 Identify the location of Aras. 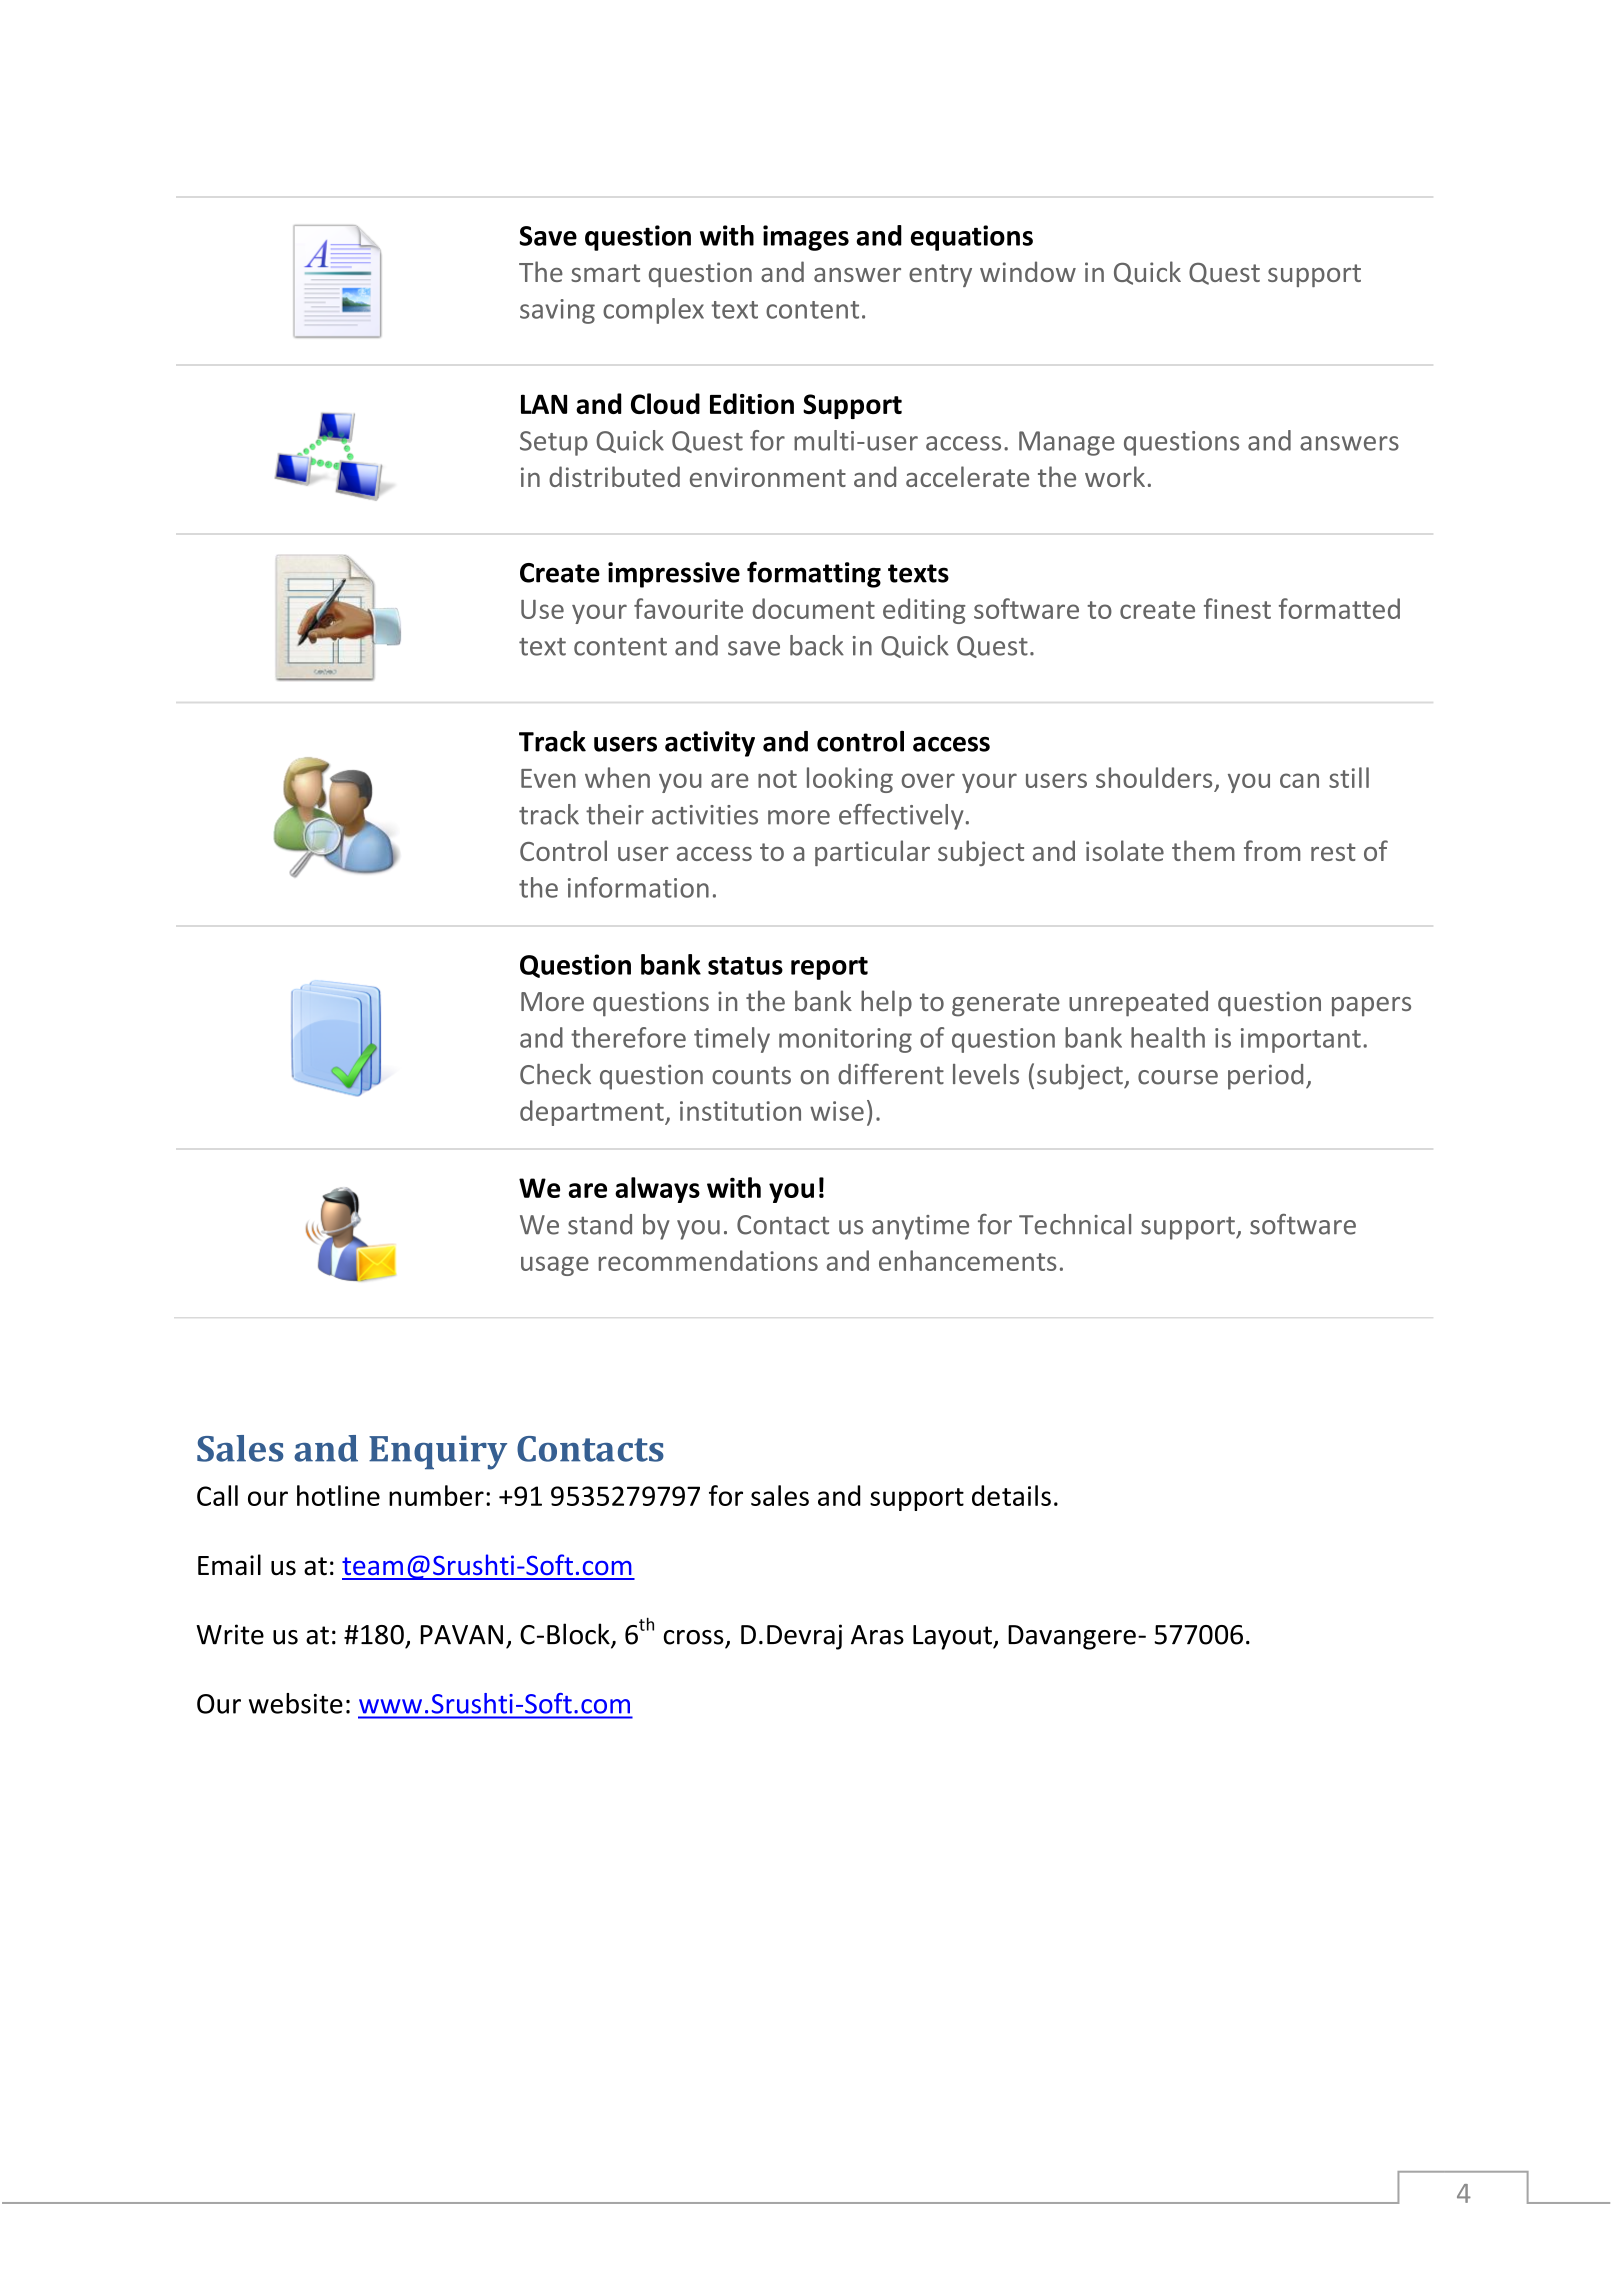
(877, 1635).
